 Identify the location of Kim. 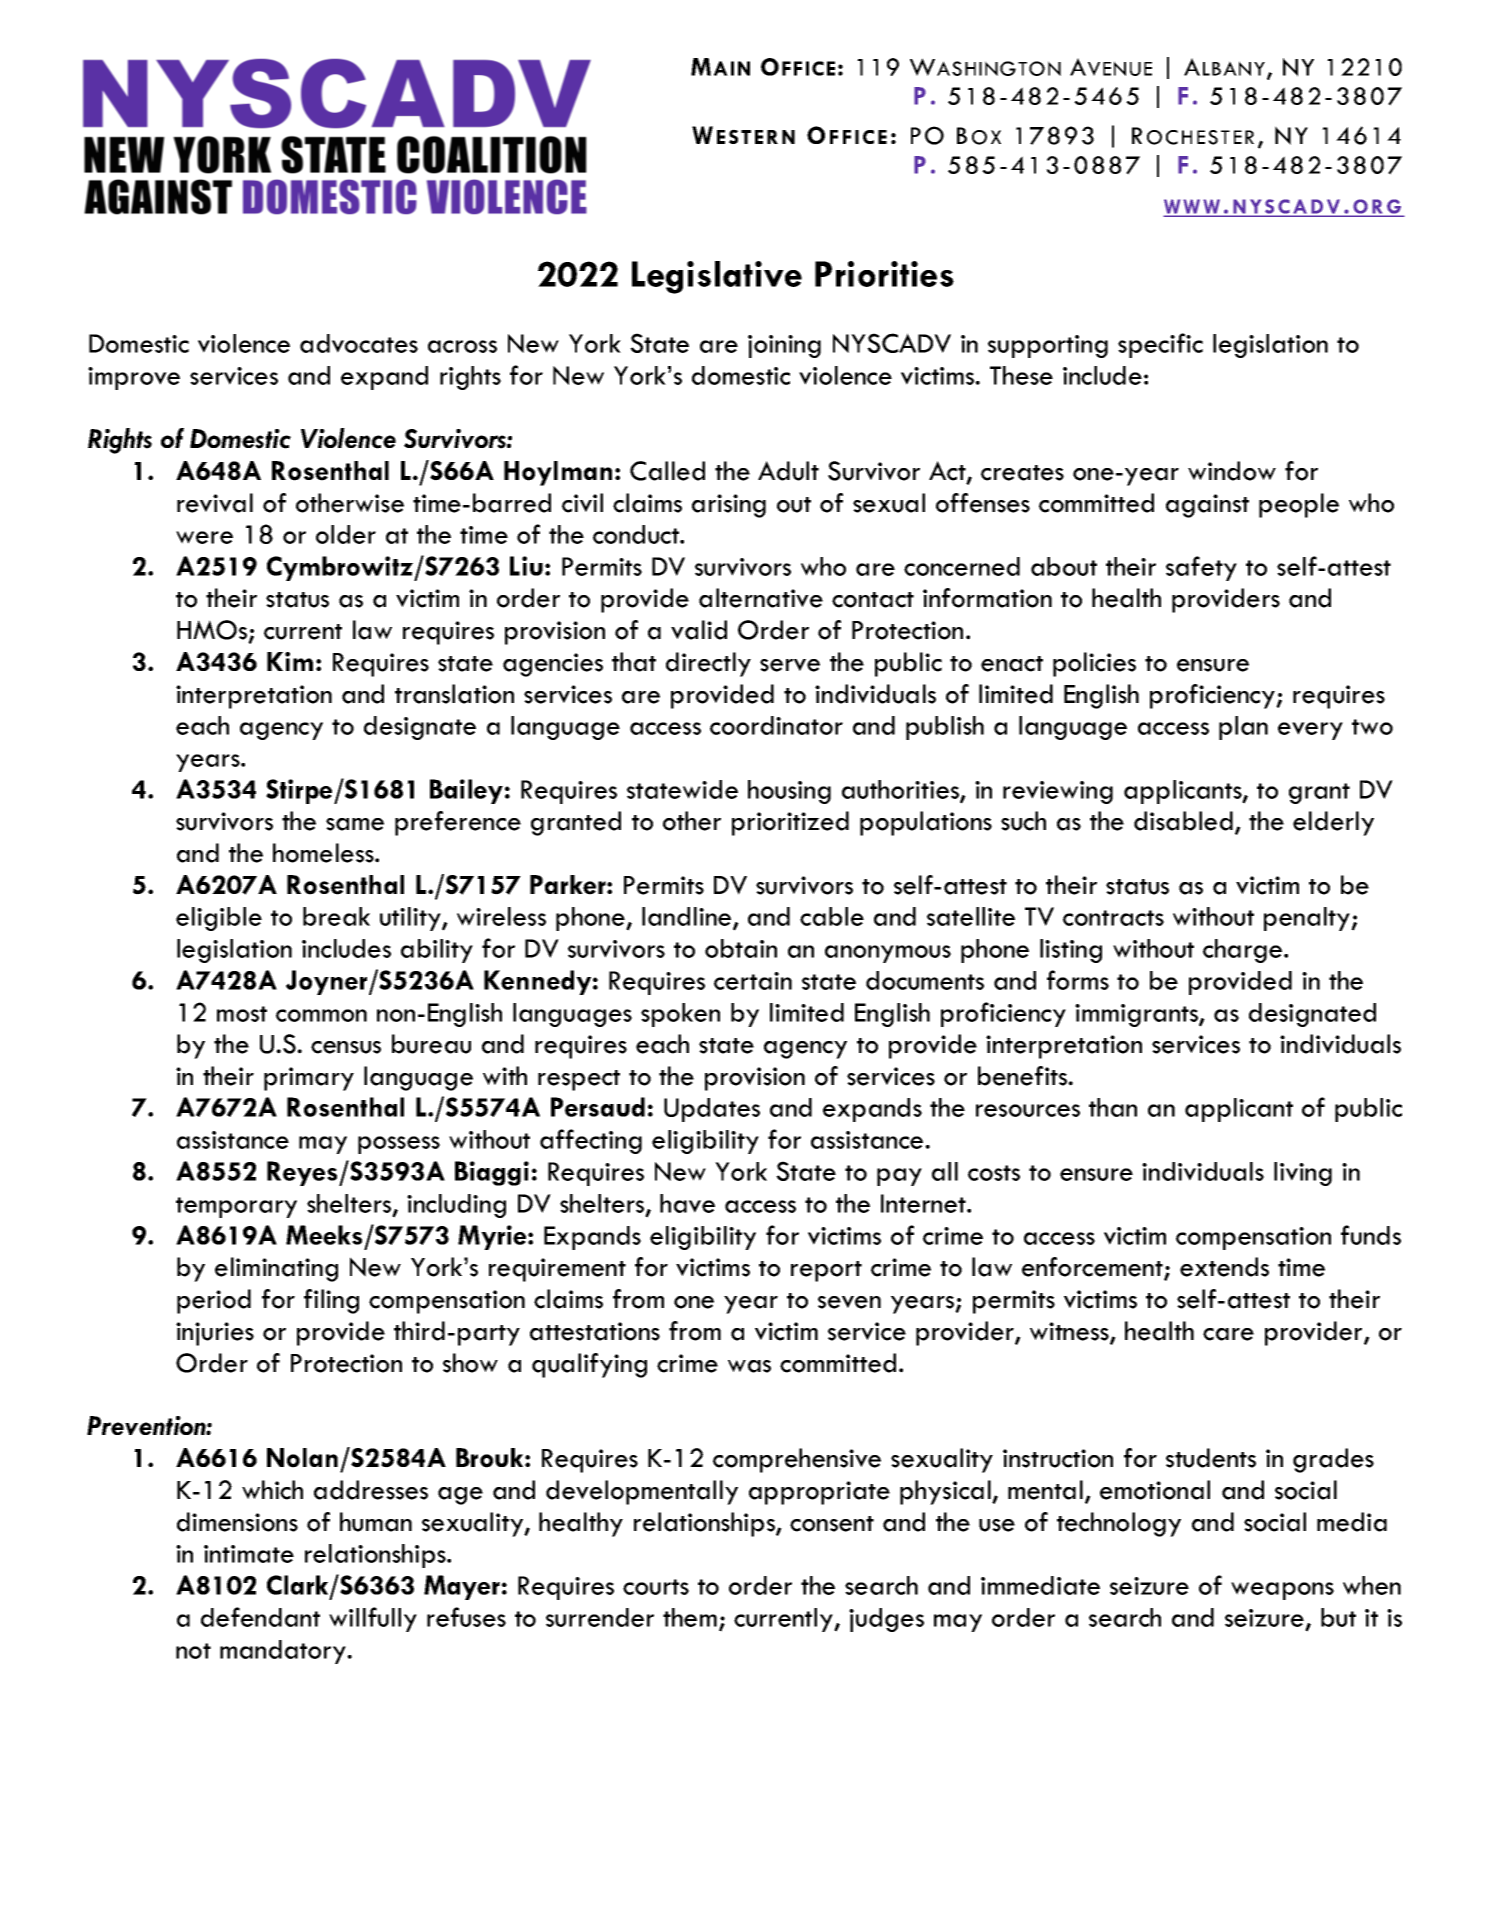
(290, 661).
